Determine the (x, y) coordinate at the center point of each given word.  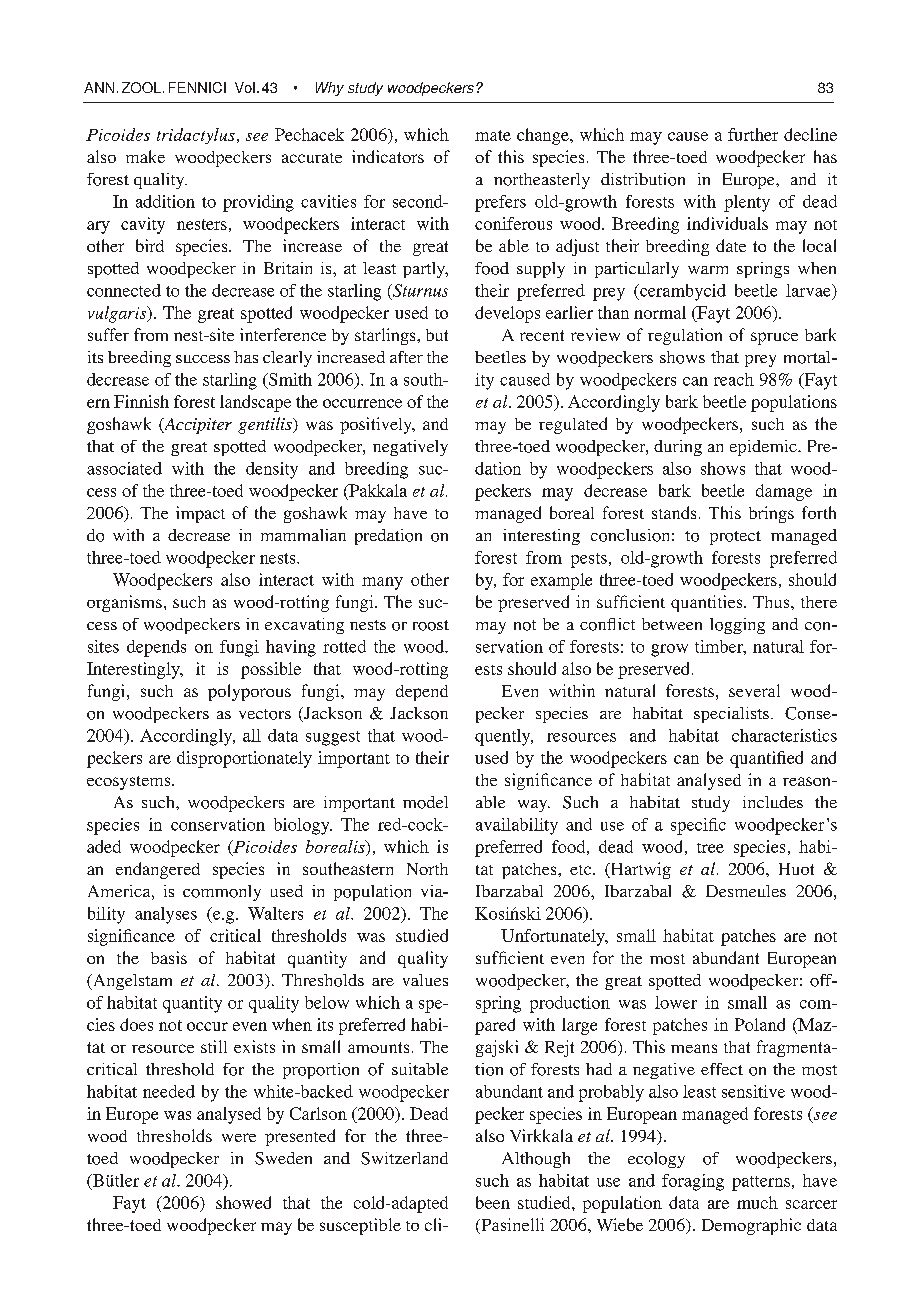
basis (169, 957)
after (406, 357)
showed (243, 1202)
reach (734, 379)
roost (431, 625)
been (493, 1202)
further (753, 134)
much (757, 1202)
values (425, 980)
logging (737, 626)
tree (710, 848)
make (145, 156)
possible (271, 670)
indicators (388, 156)
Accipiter (197, 426)
